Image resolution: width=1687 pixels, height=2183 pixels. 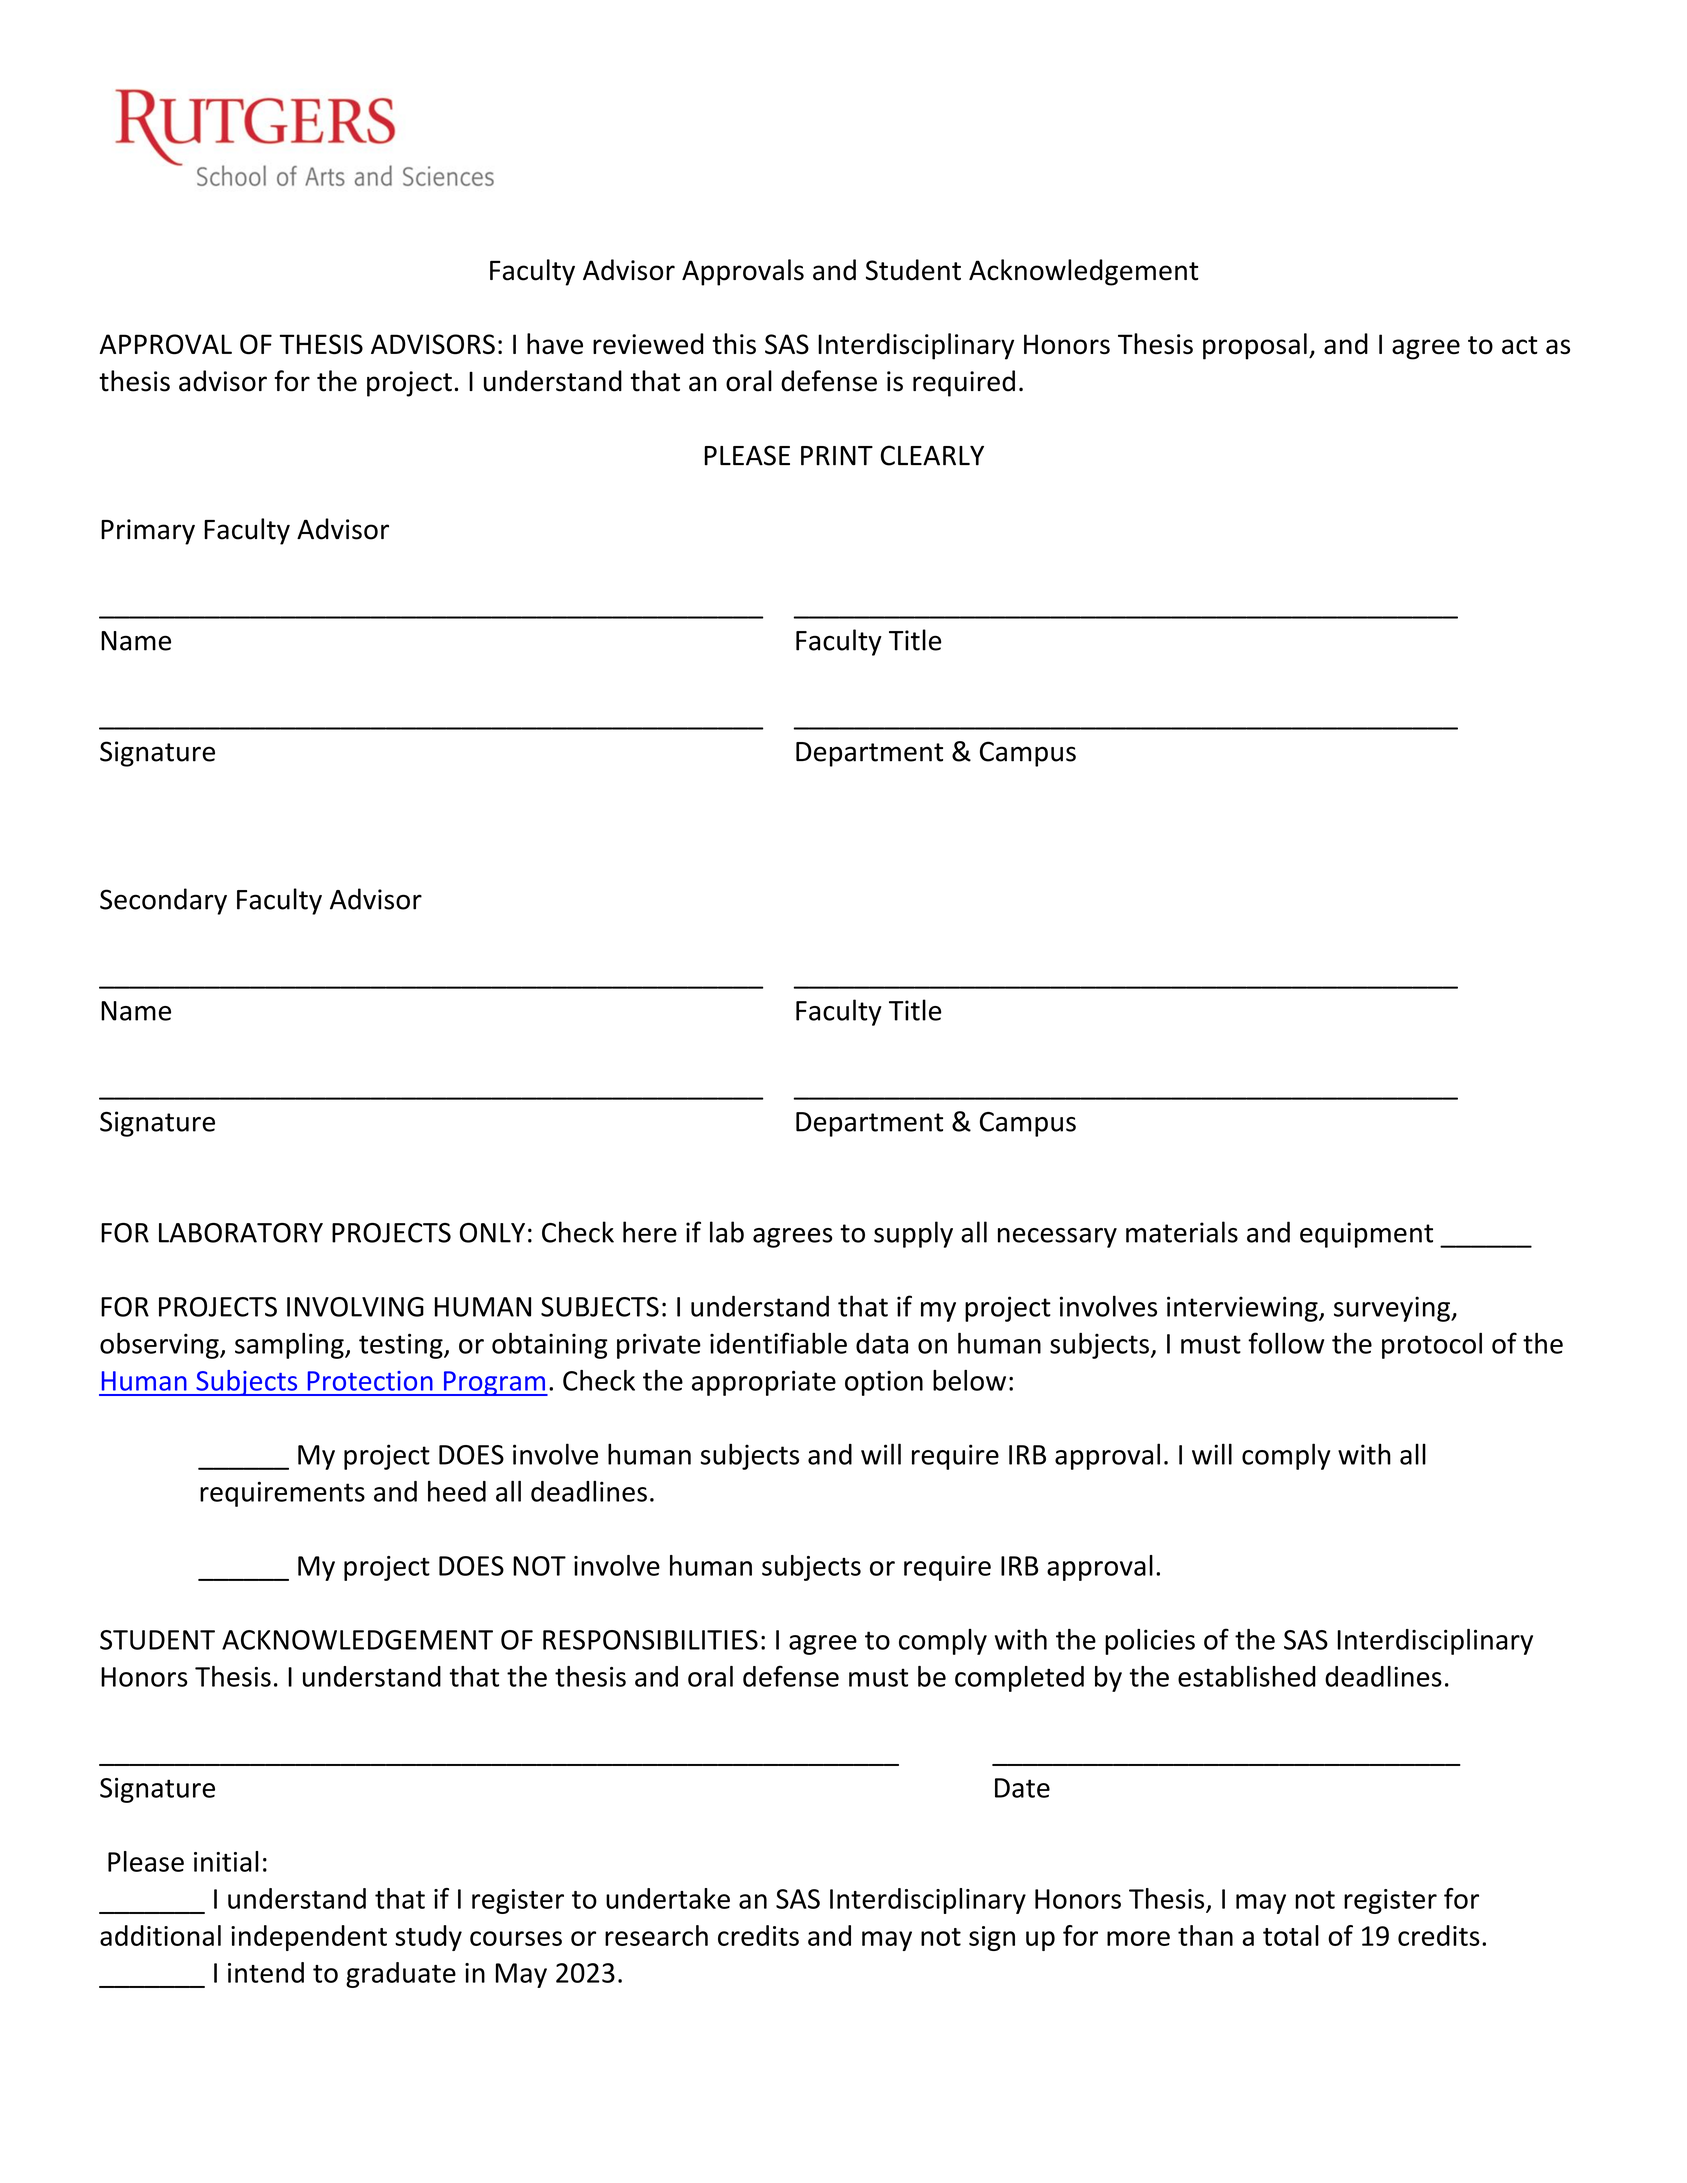 I want to click on LABORATORY, so click(x=241, y=1233).
